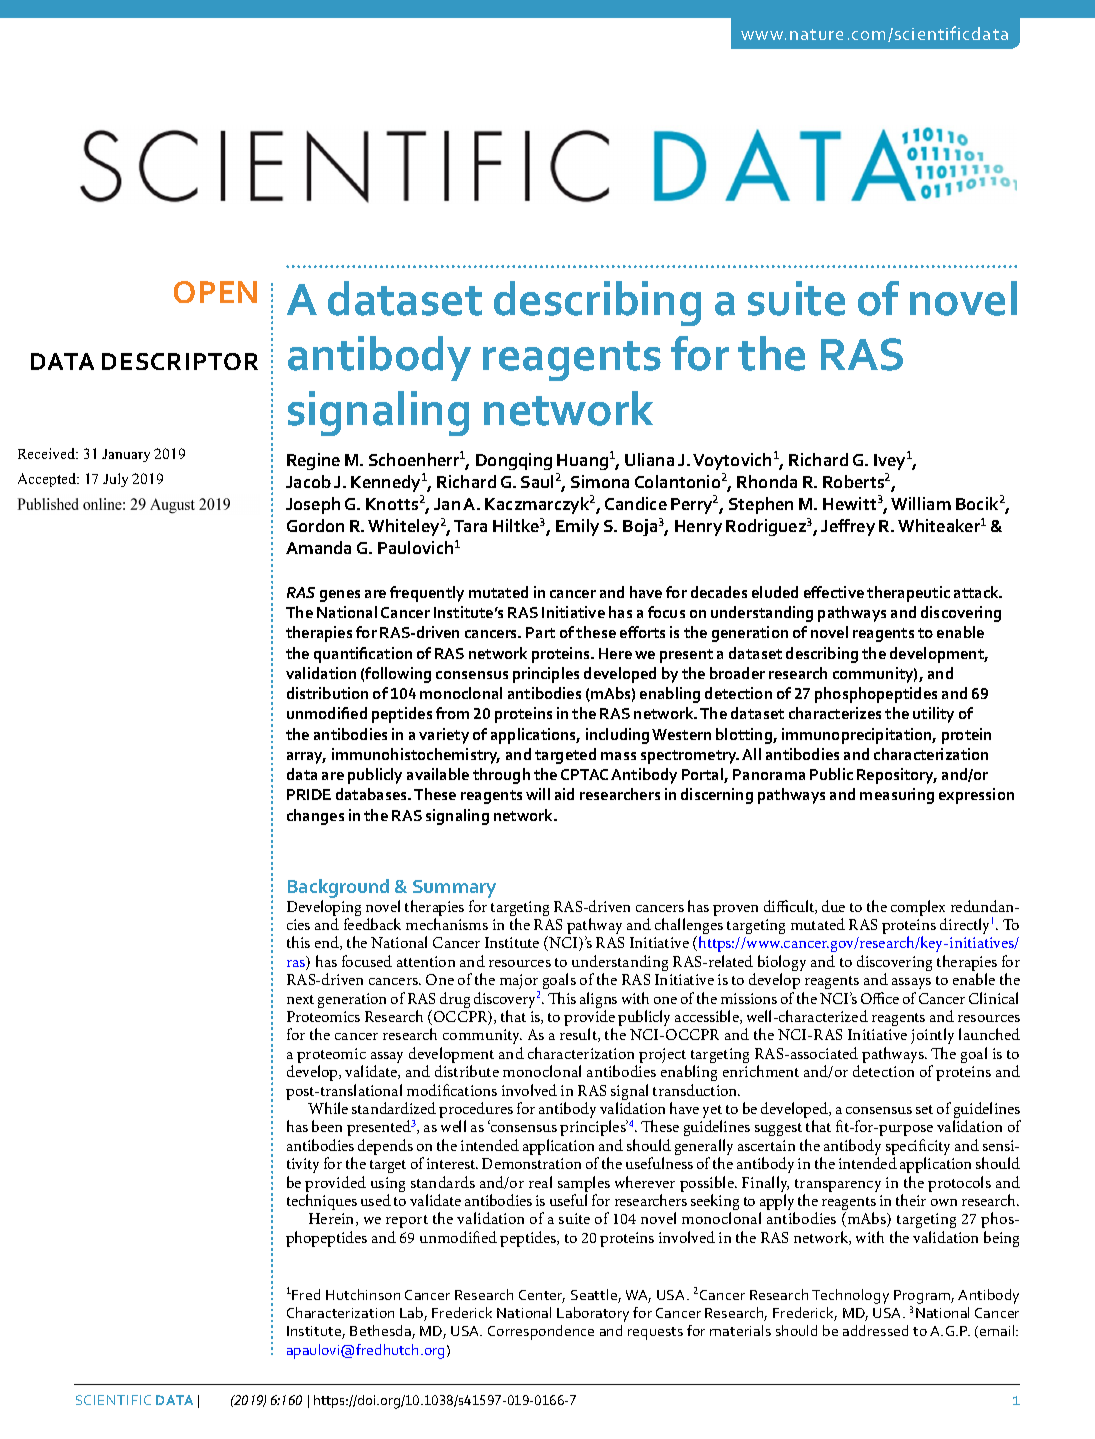 The width and height of the screenshot is (1095, 1439). What do you see at coordinates (897, 796) in the screenshot?
I see `measuring` at bounding box center [897, 796].
